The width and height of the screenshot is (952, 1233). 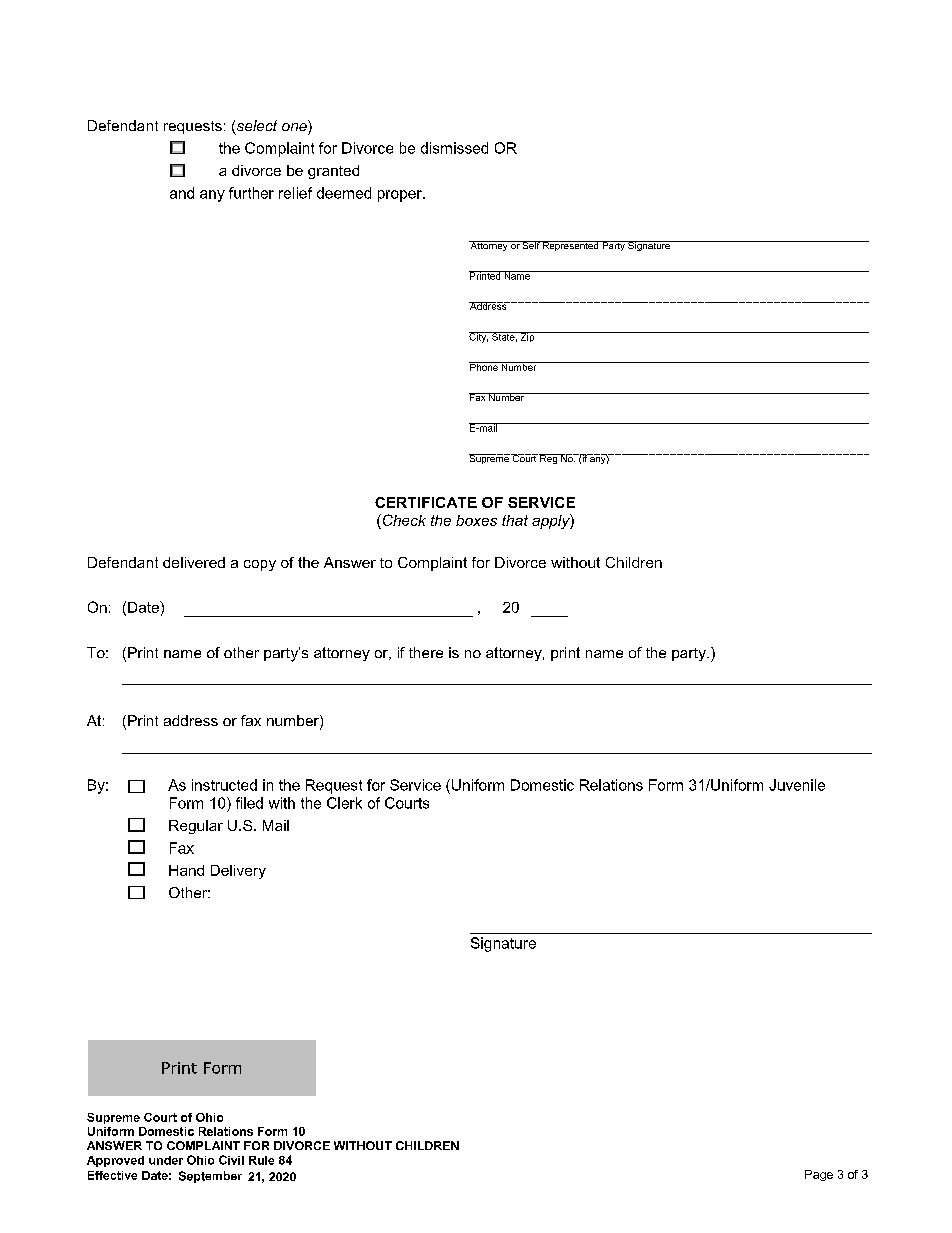 What do you see at coordinates (571, 246) in the screenshot?
I see `Represented` at bounding box center [571, 246].
